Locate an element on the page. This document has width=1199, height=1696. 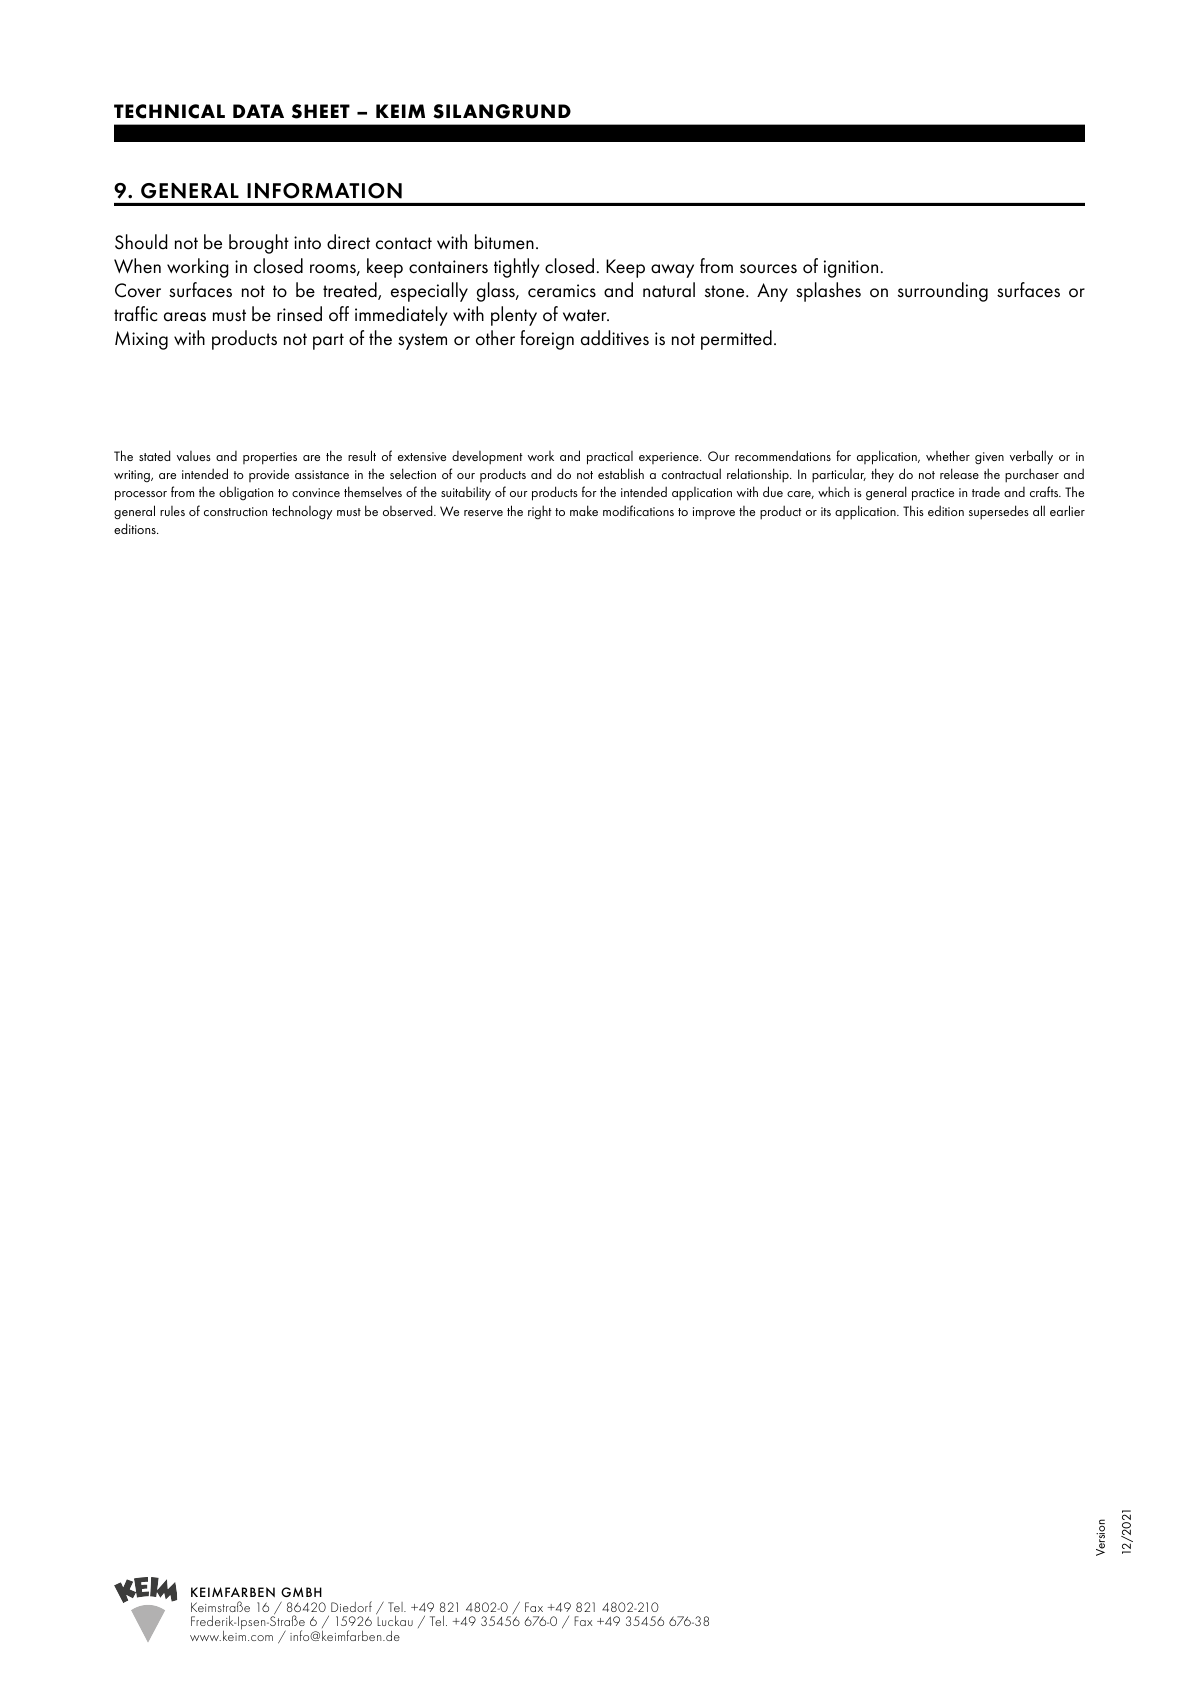
earlier is located at coordinates (1067, 510).
